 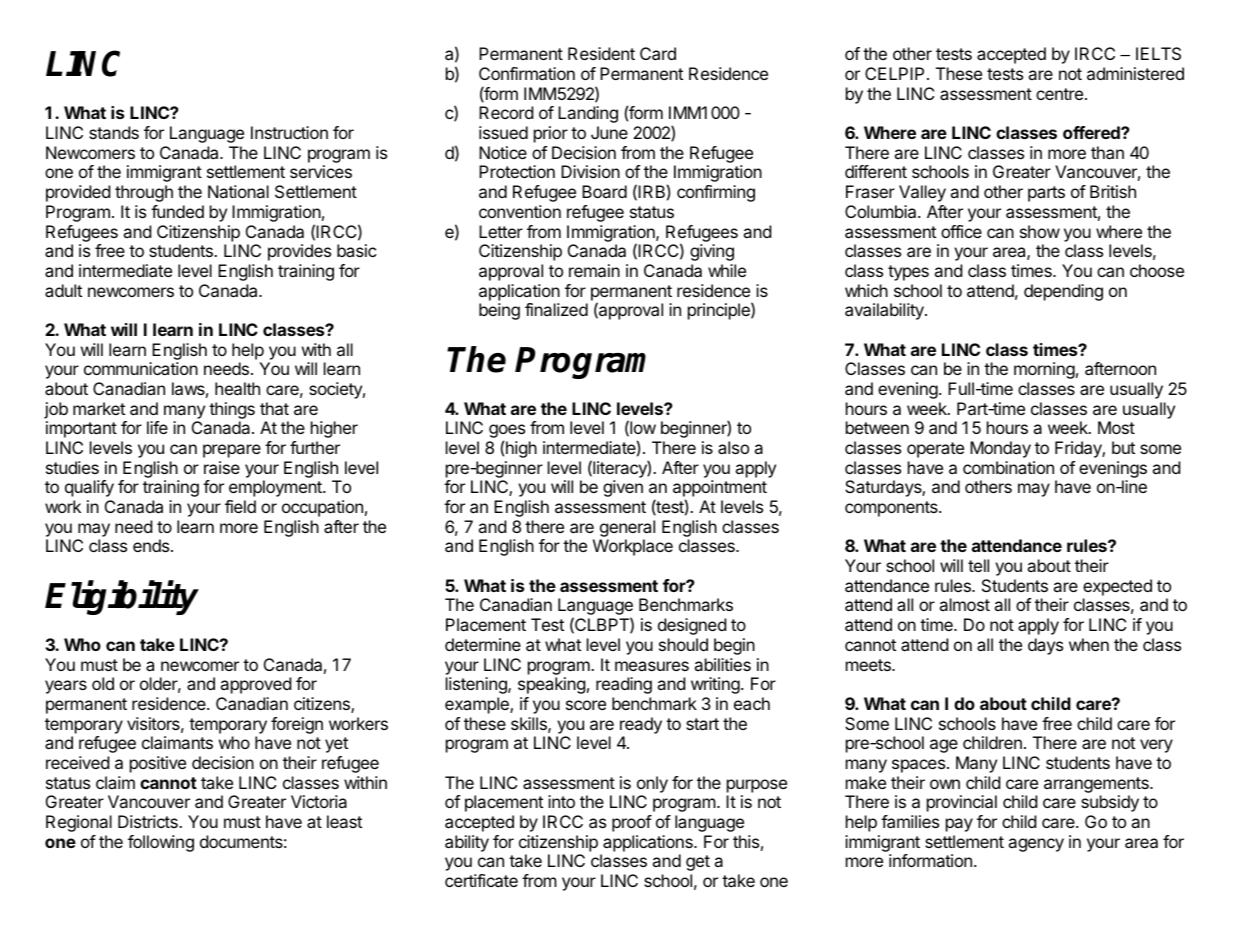 What do you see at coordinates (222, 467) in the document?
I see `raise` at bounding box center [222, 467].
